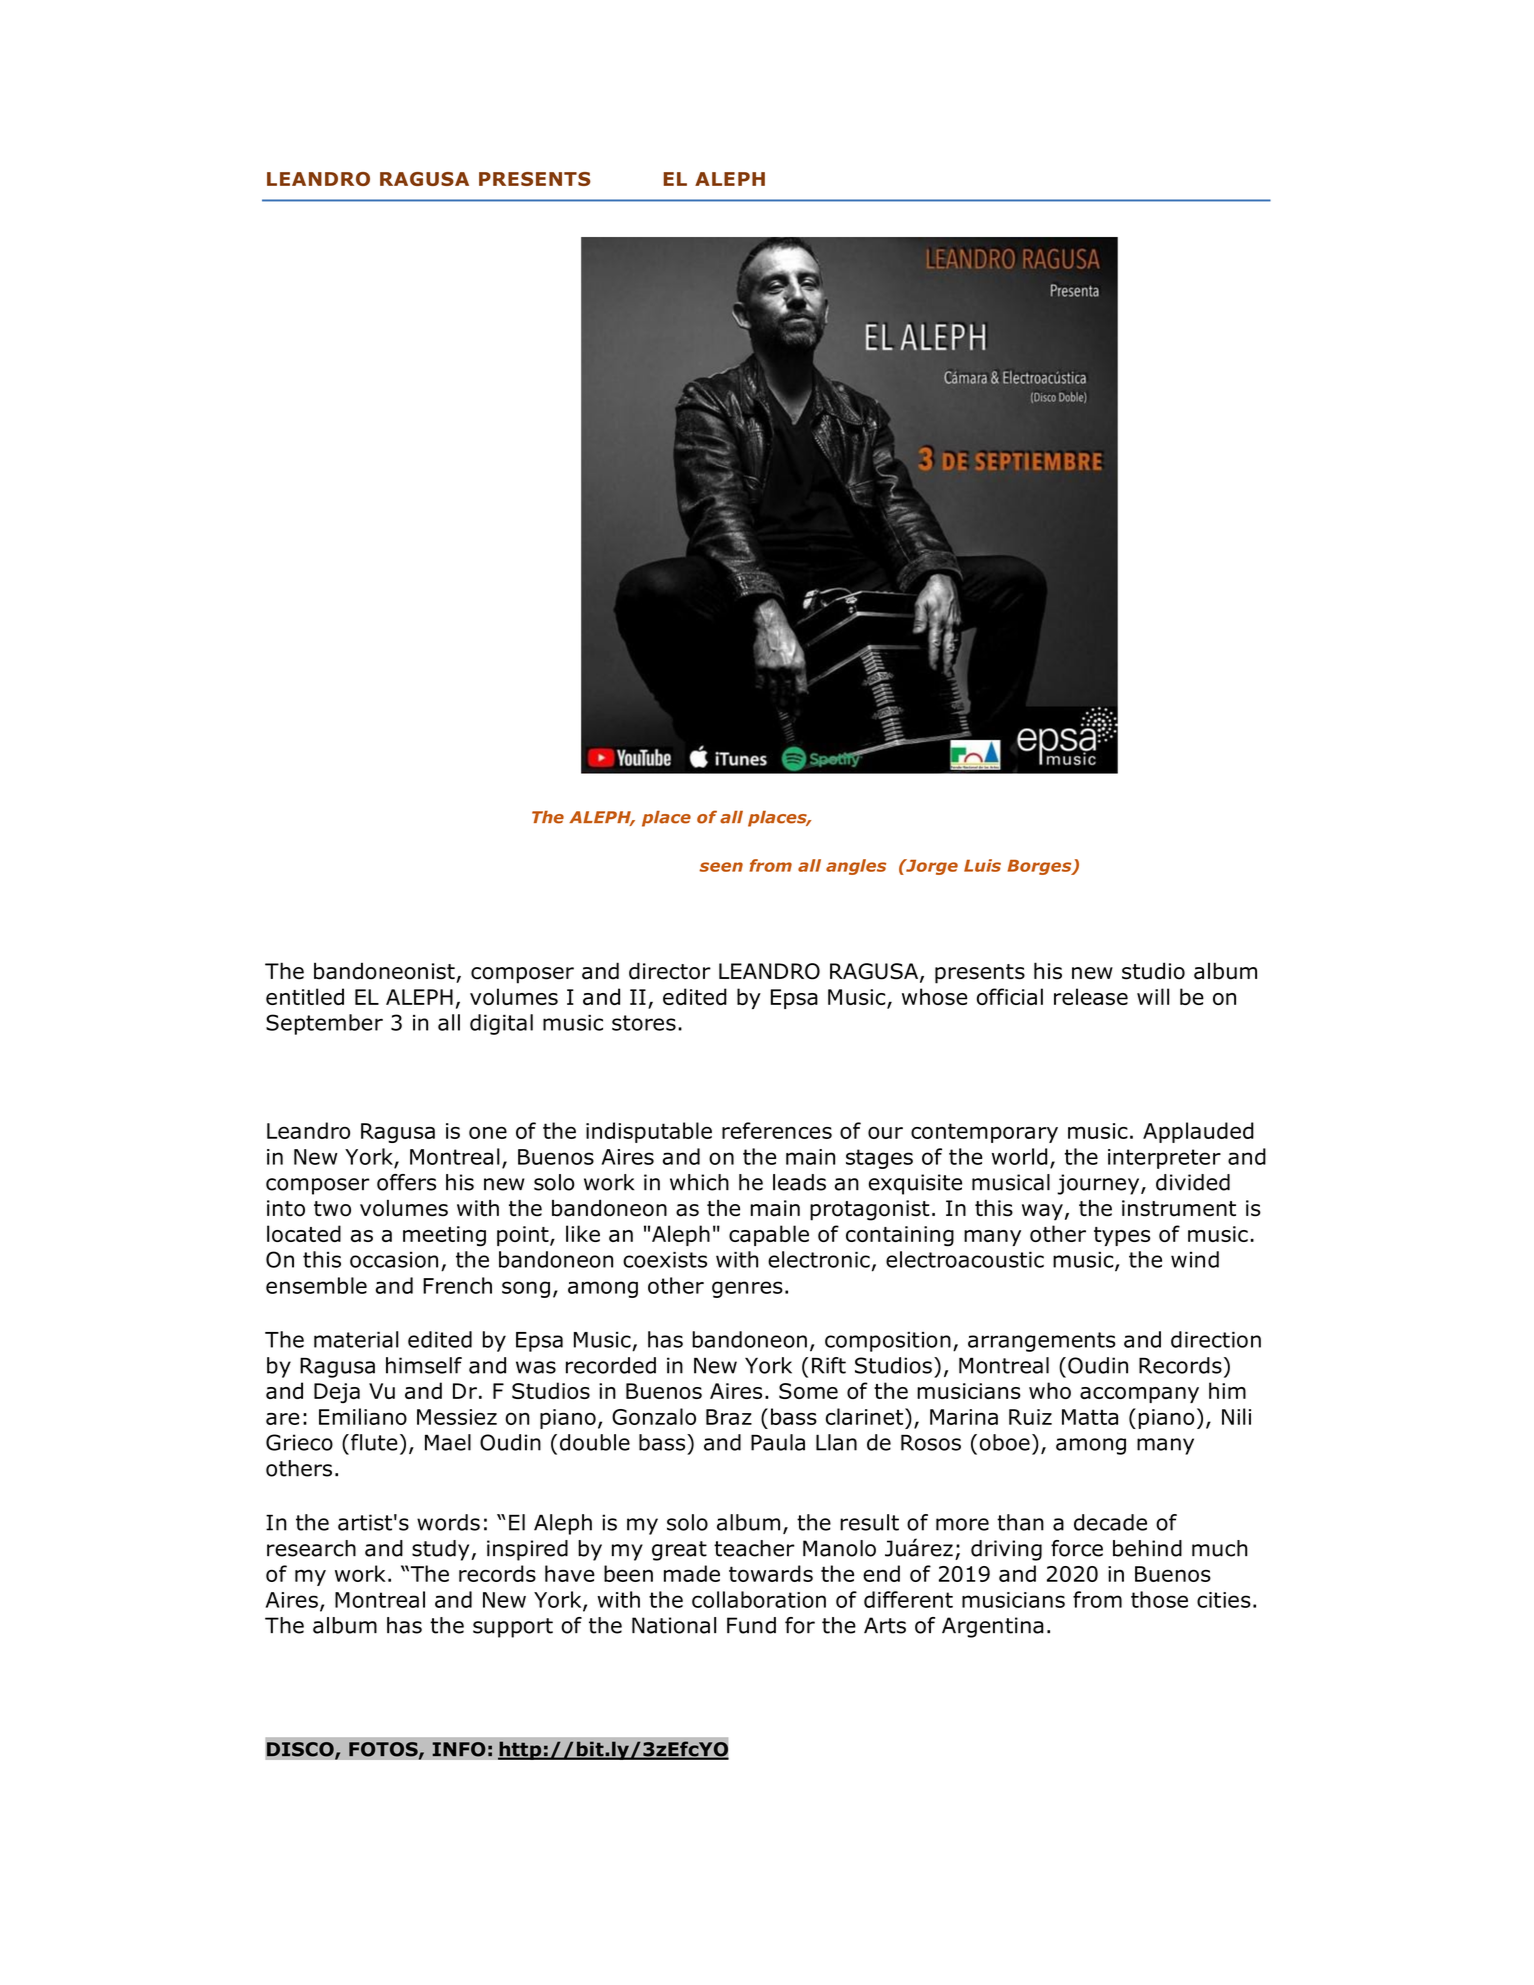 Image resolution: width=1534 pixels, height=1985 pixels. What do you see at coordinates (448, 1442) in the page?
I see `Mael` at bounding box center [448, 1442].
